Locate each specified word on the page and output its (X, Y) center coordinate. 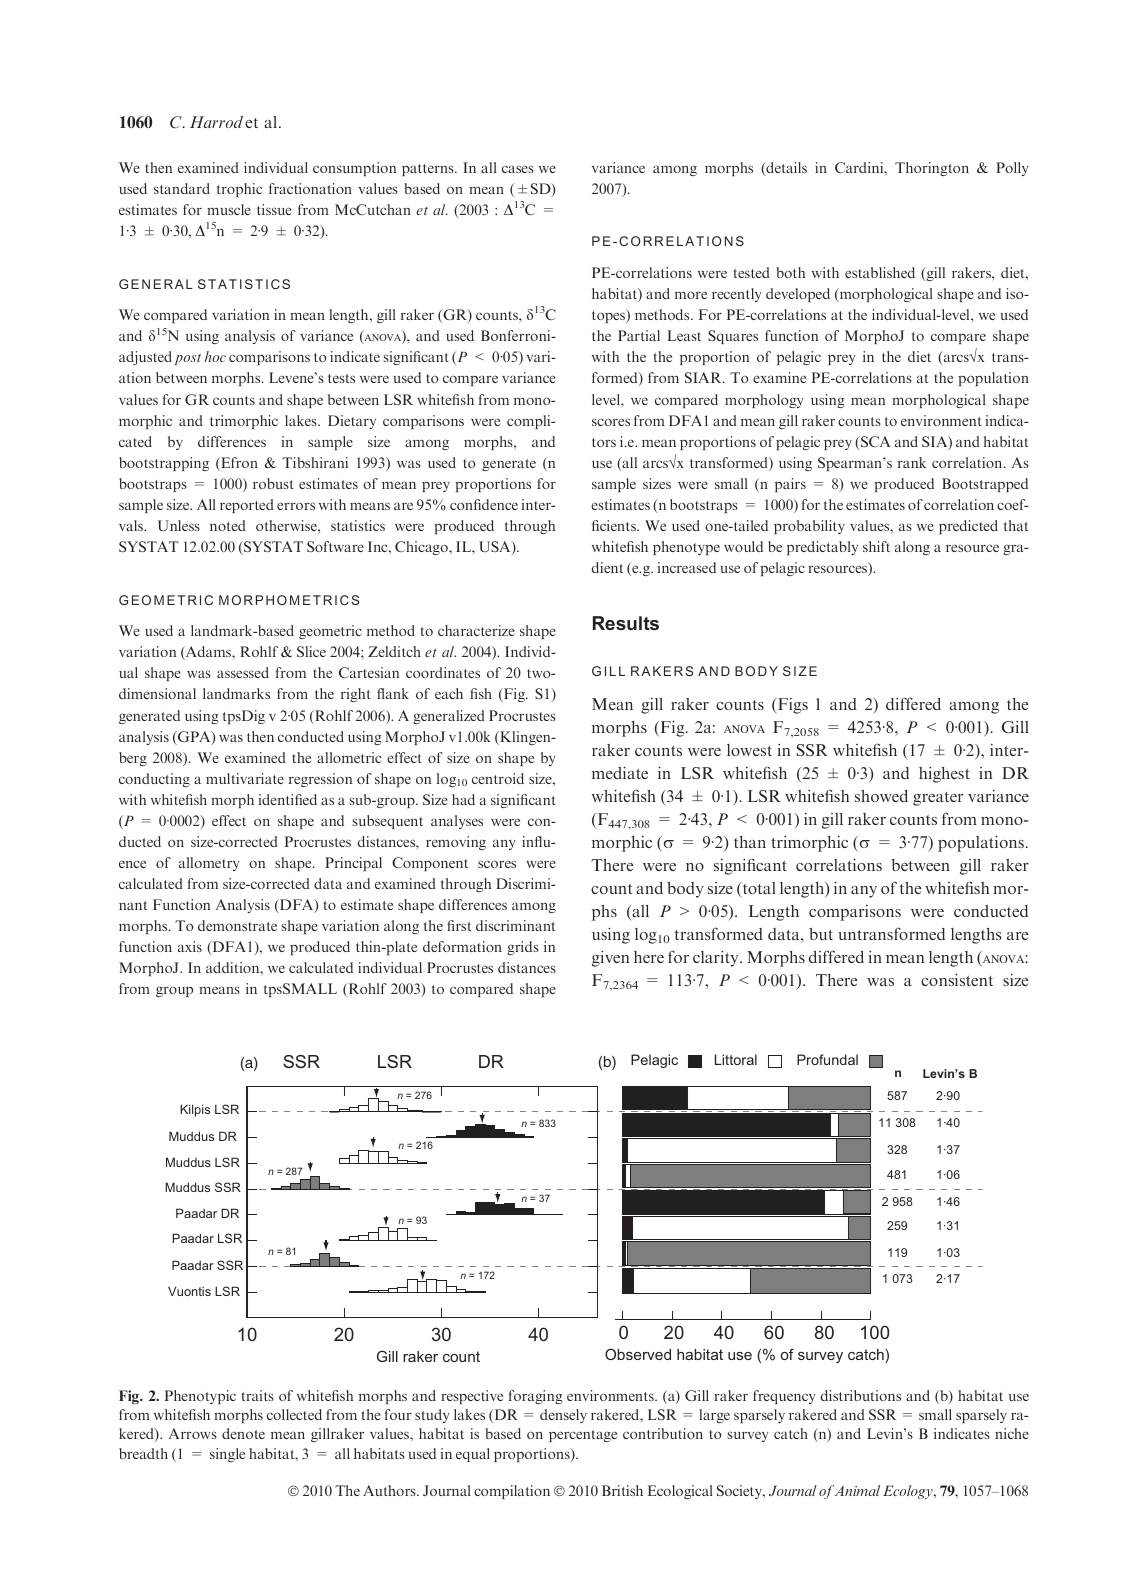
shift (876, 546)
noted (228, 525)
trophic (239, 190)
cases (518, 169)
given (610, 959)
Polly (1012, 169)
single (227, 1455)
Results (626, 623)
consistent (957, 979)
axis (190, 946)
